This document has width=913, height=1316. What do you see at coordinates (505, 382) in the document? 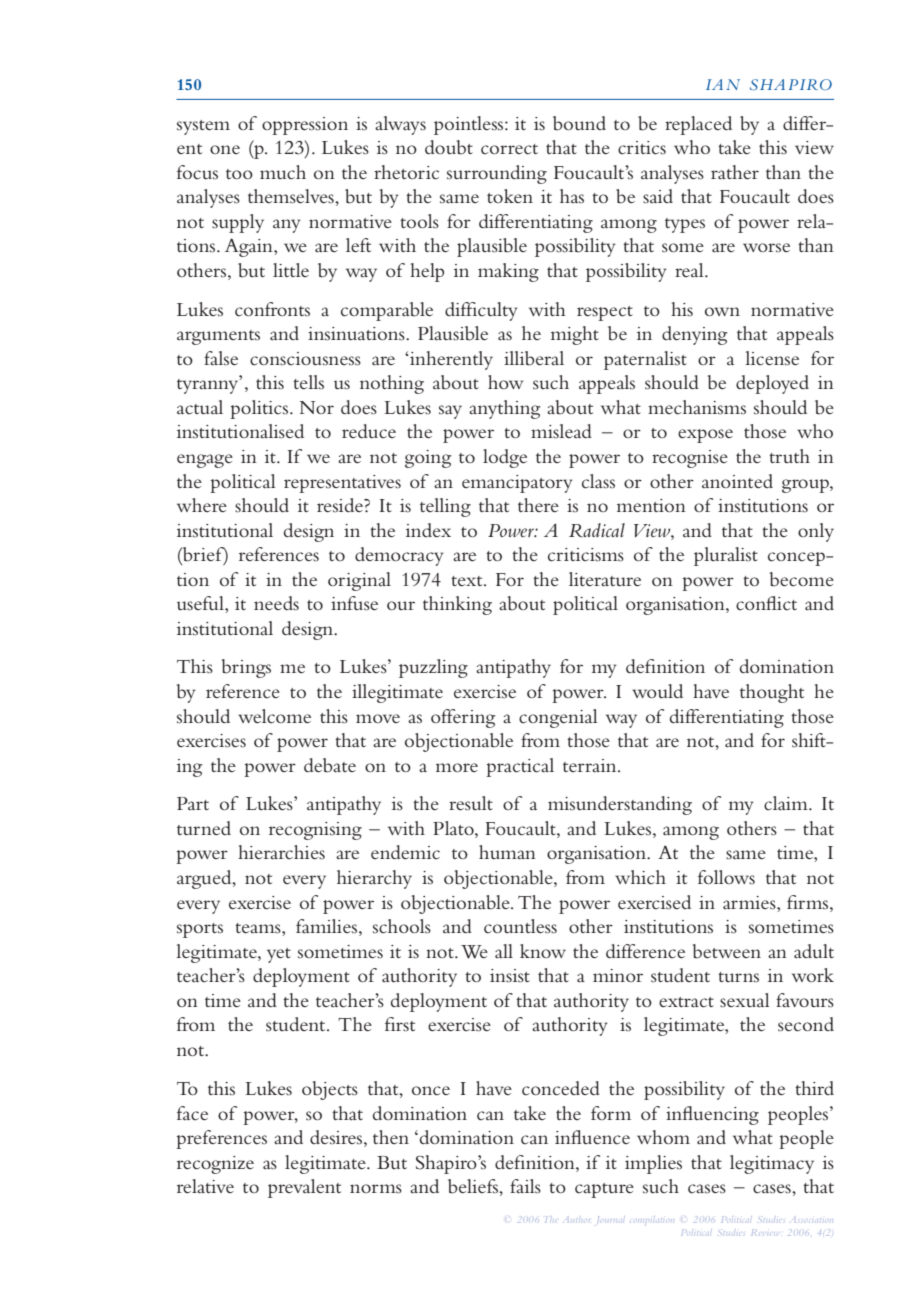
I see `how` at bounding box center [505, 382].
